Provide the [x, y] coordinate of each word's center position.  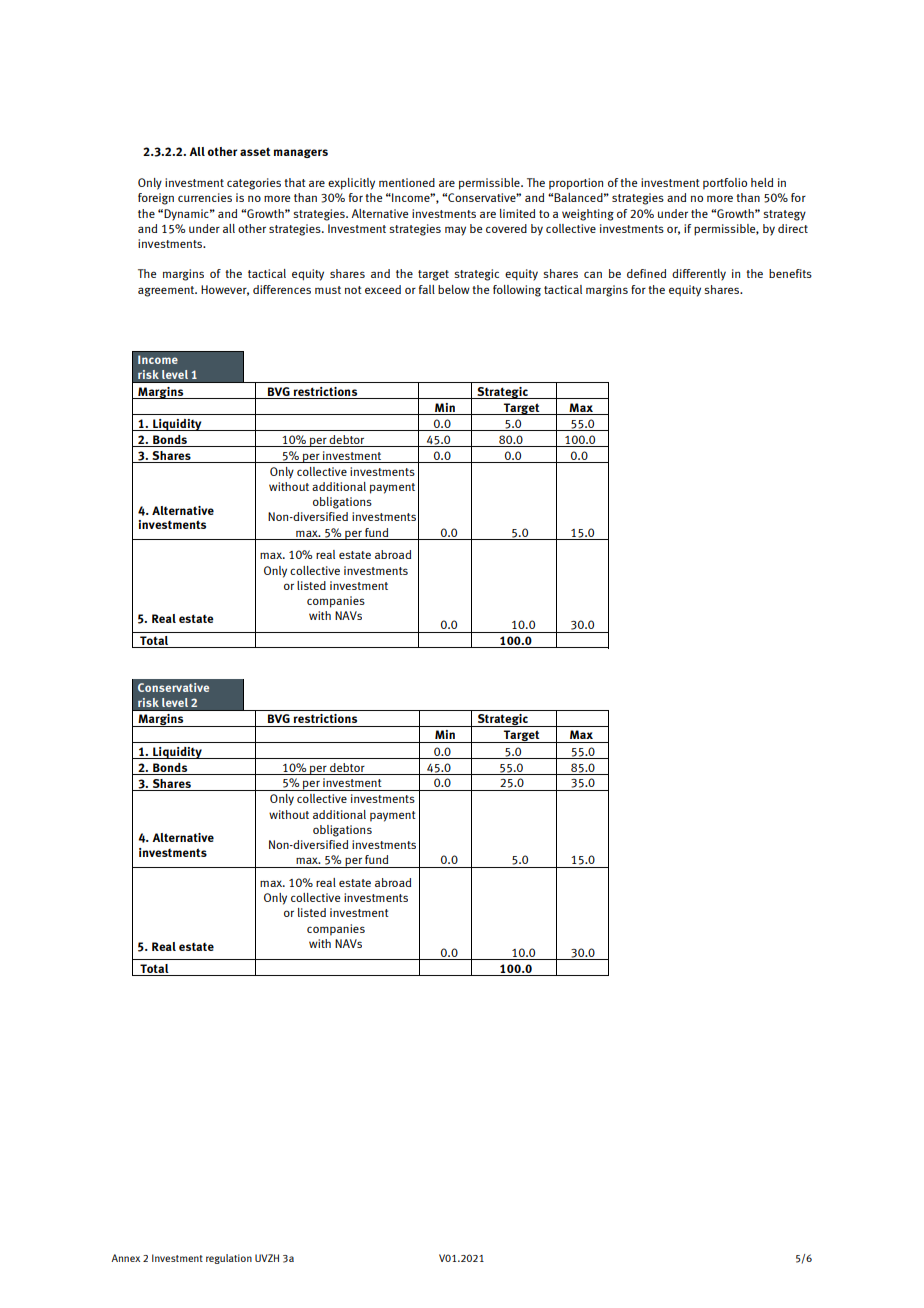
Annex [125, 1258]
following [517, 291]
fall [427, 289]
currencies [205, 197]
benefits [790, 273]
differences [282, 289]
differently [699, 275]
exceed [383, 289]
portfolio [725, 184]
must [328, 290]
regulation [229, 1259]
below [454, 289]
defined [646, 273]
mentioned [407, 182]
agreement [167, 291]
